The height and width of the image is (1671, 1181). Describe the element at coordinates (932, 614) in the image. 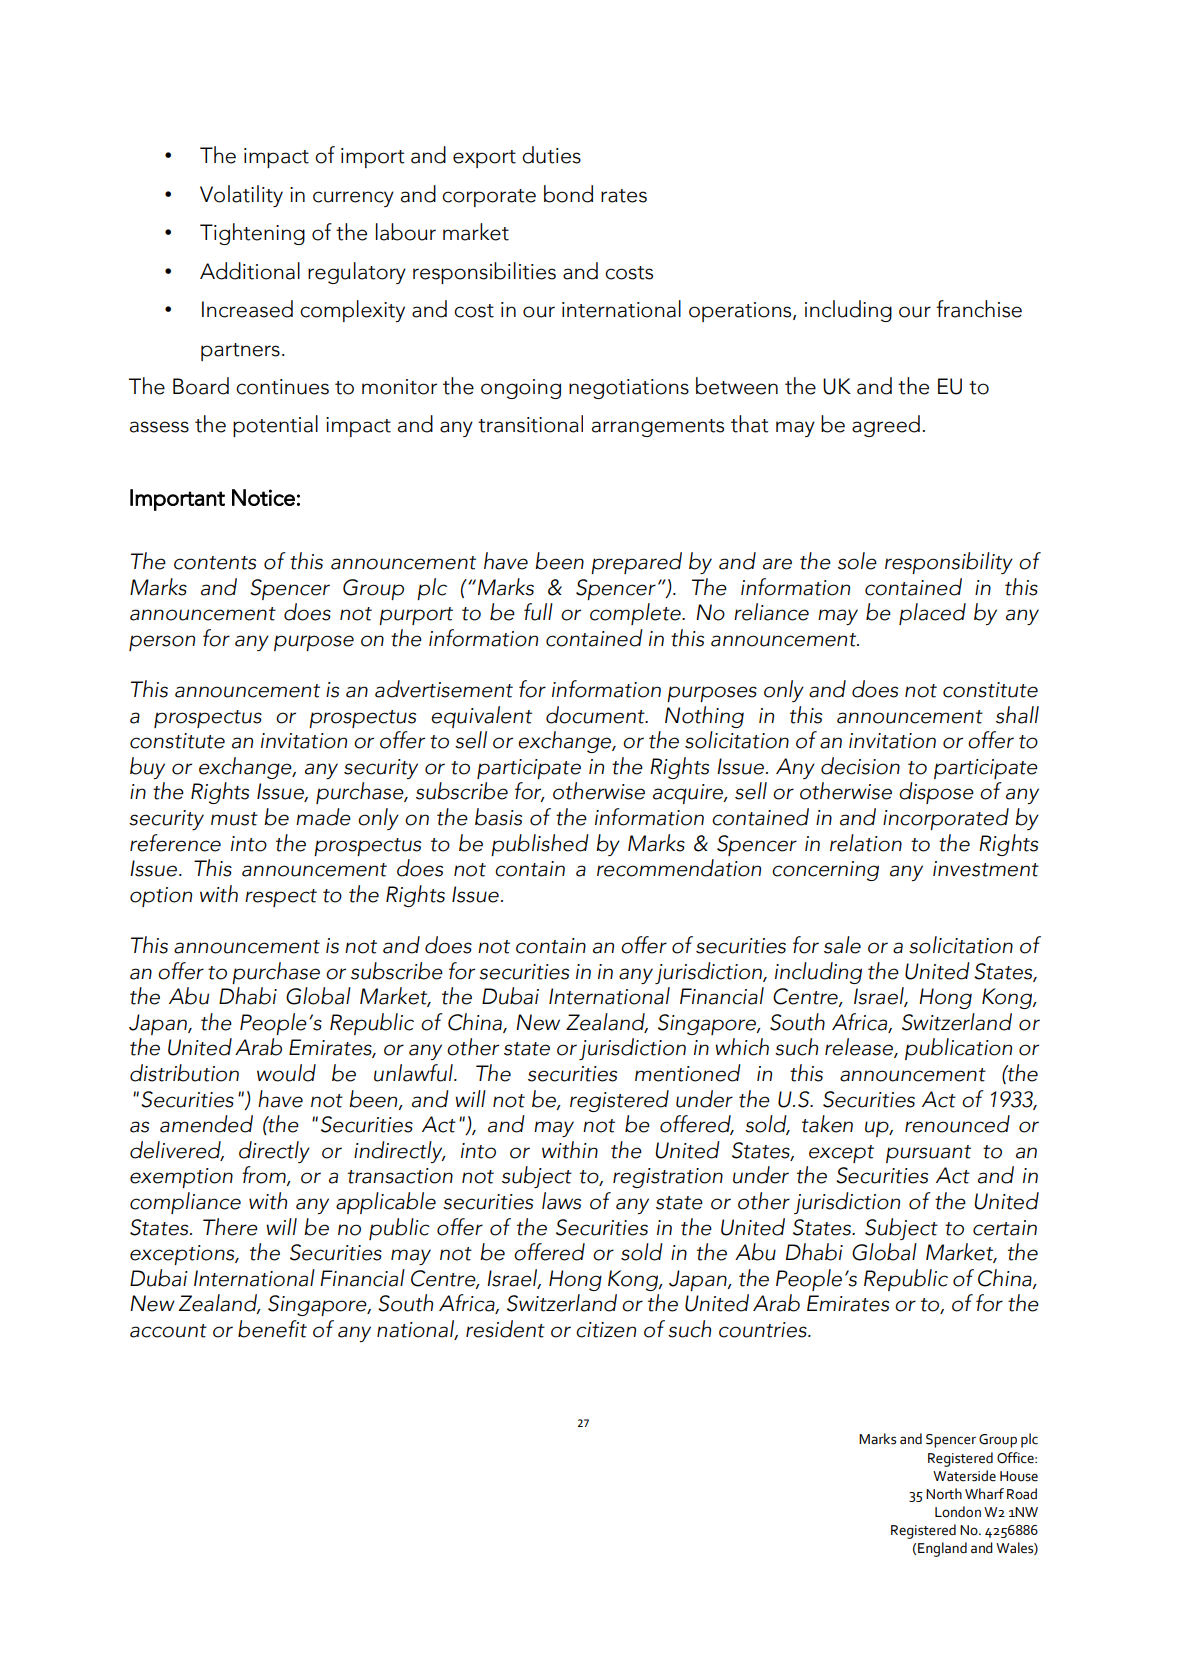

I see `placed` at that location.
